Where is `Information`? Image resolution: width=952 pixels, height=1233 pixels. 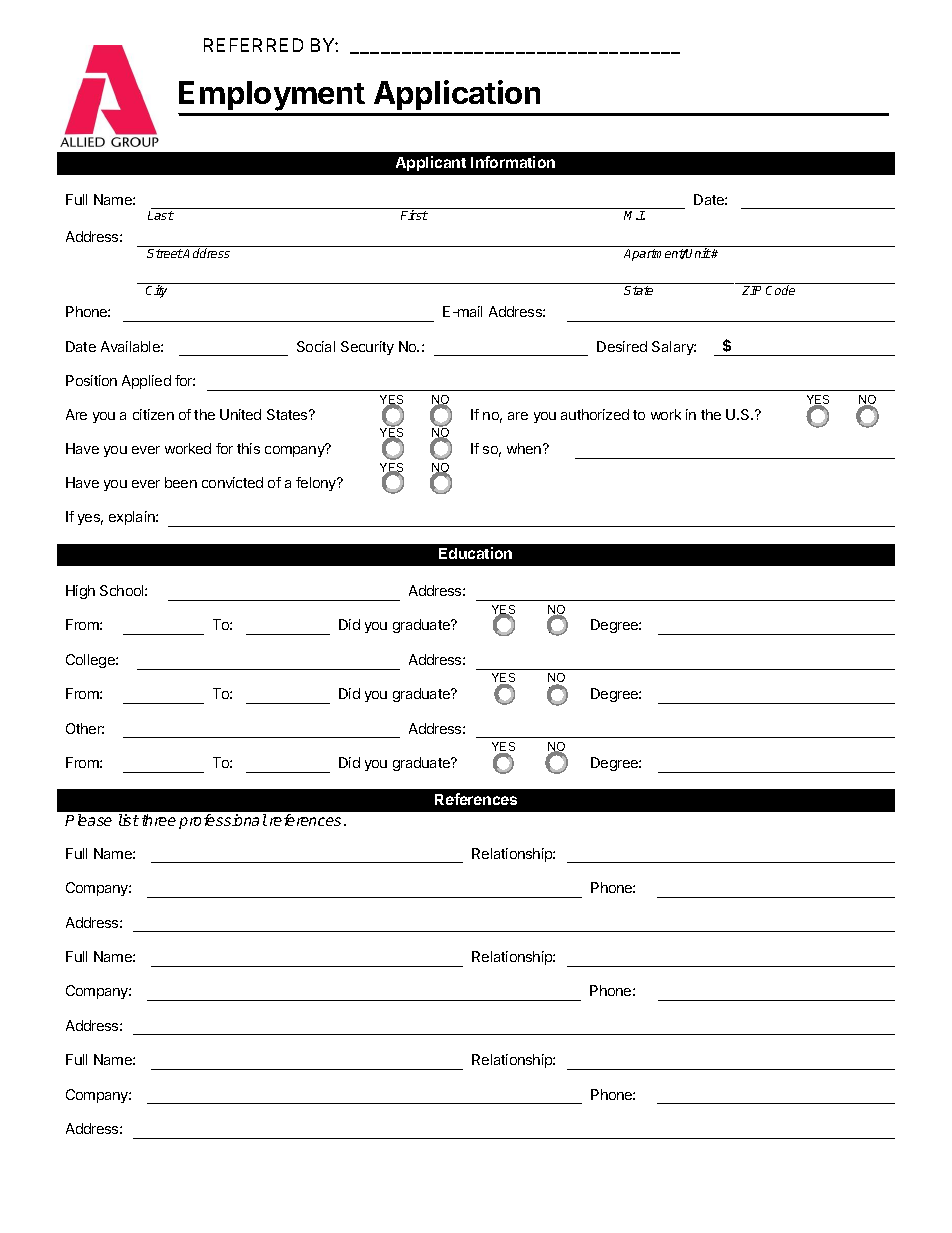 Information is located at coordinates (513, 162).
